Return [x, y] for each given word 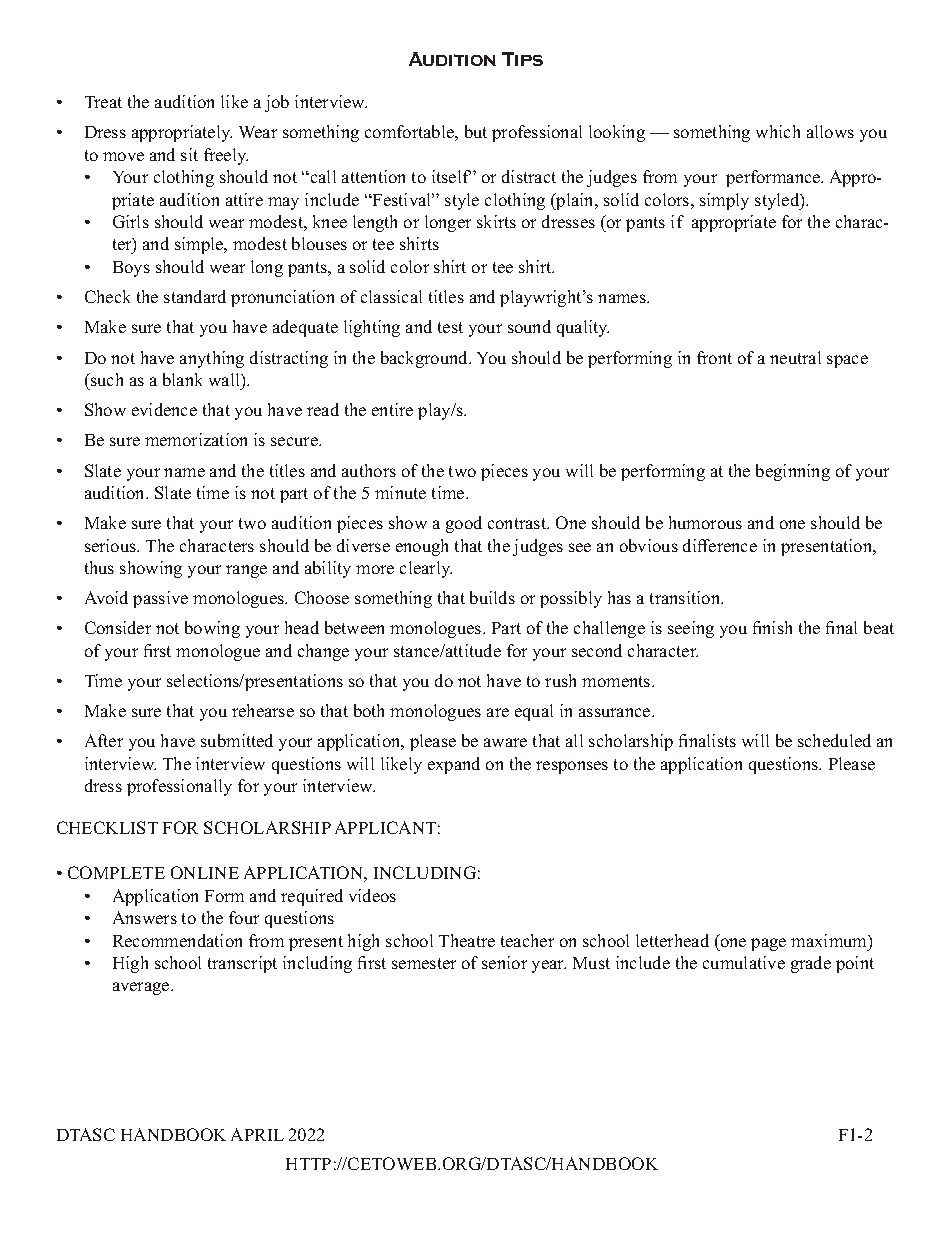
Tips [522, 59]
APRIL [257, 1134]
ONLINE [205, 872]
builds [492, 597]
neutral [795, 357]
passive [160, 599]
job [277, 103]
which [778, 131]
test [450, 327]
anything [212, 359]
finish [772, 627]
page [768, 944]
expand [454, 765]
